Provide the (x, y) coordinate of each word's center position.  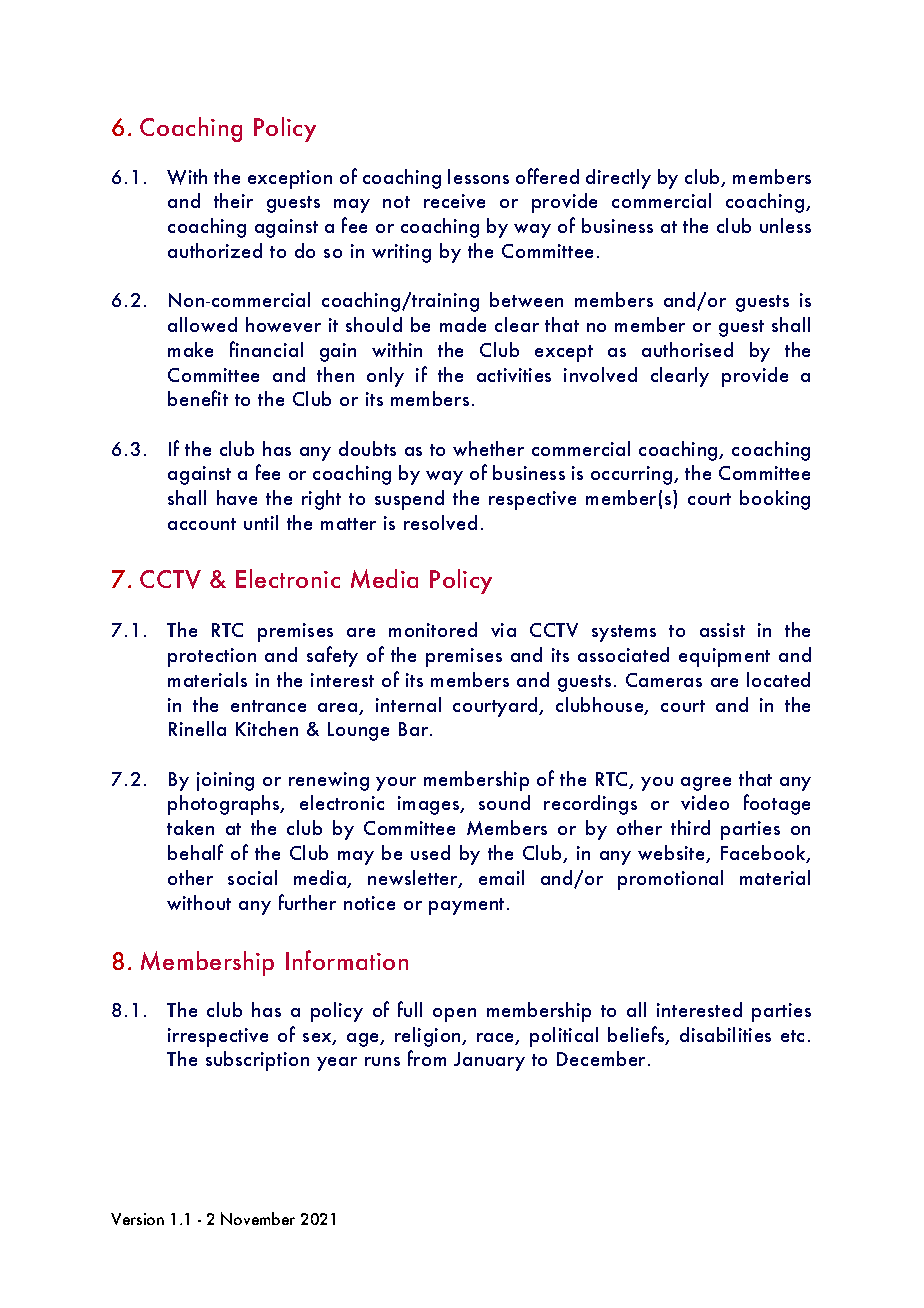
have (237, 497)
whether (488, 448)
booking (775, 500)
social (252, 877)
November (258, 1218)
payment (466, 906)
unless (785, 225)
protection (212, 657)
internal (408, 704)
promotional (670, 880)
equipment (724, 657)
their (233, 200)
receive (454, 201)
